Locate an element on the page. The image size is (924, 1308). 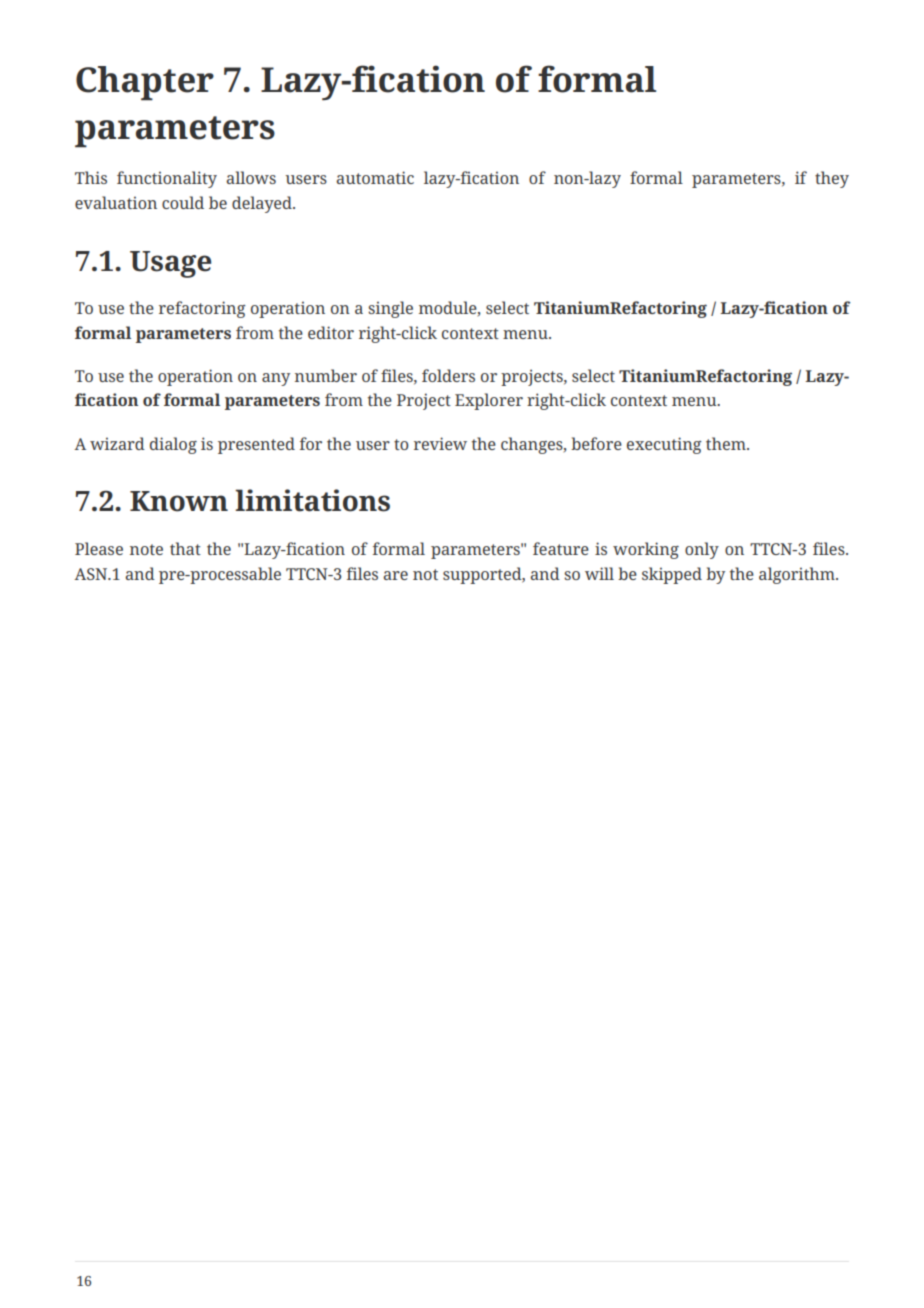
that is located at coordinates (185, 548).
